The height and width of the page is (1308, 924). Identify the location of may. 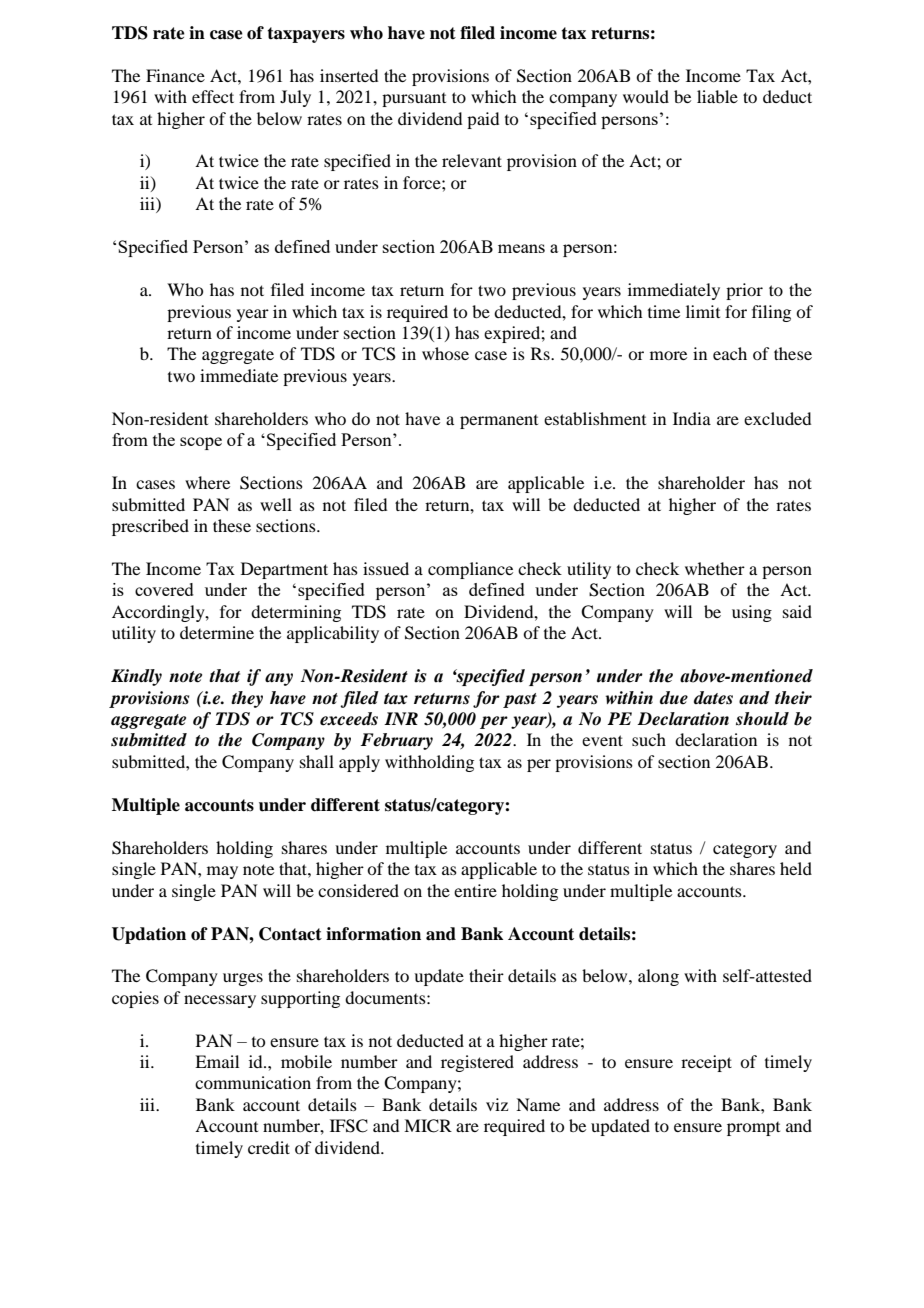
(222, 872).
